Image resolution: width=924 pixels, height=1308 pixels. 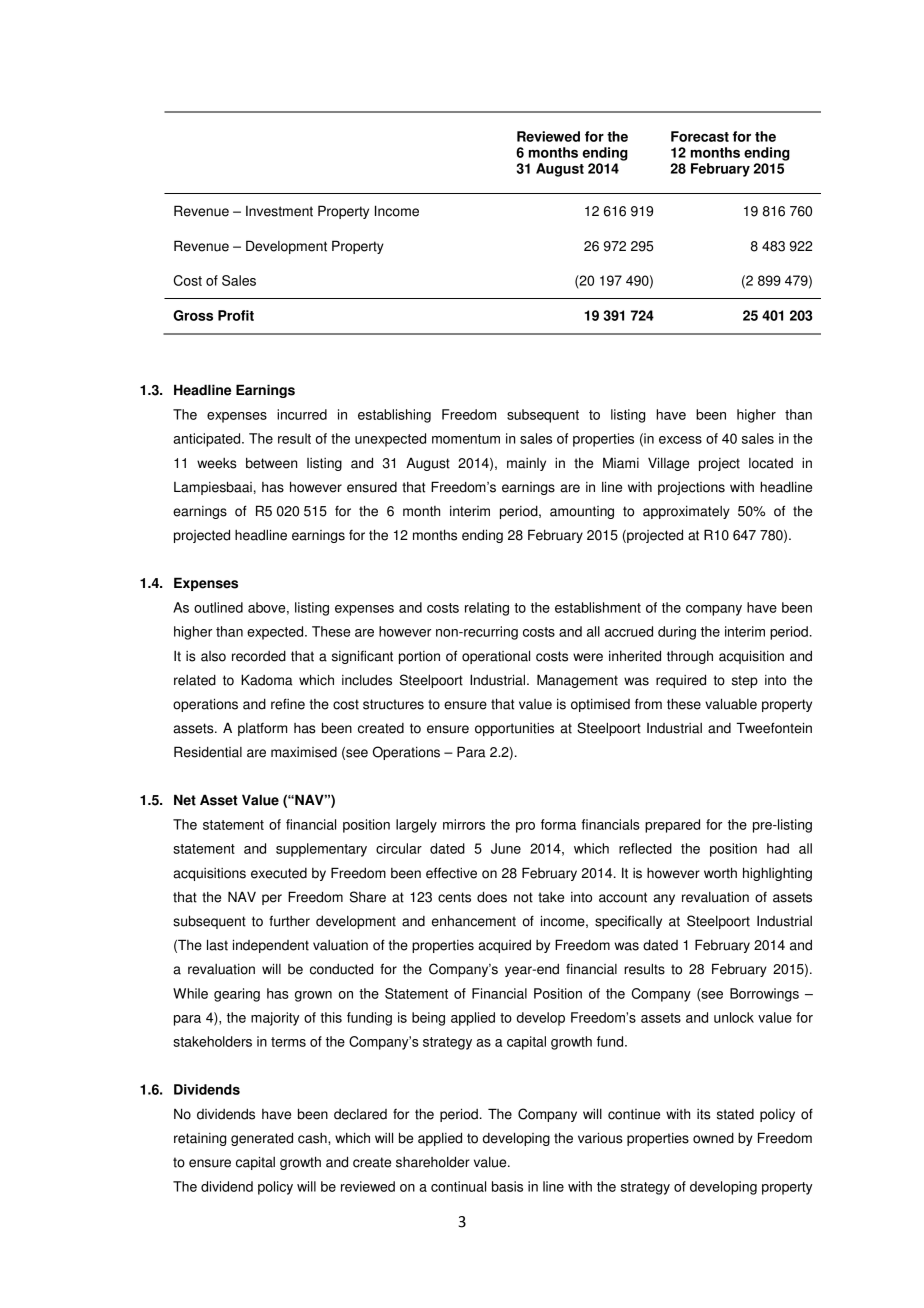 What do you see at coordinates (680, 440) in the document?
I see `excess` at bounding box center [680, 440].
